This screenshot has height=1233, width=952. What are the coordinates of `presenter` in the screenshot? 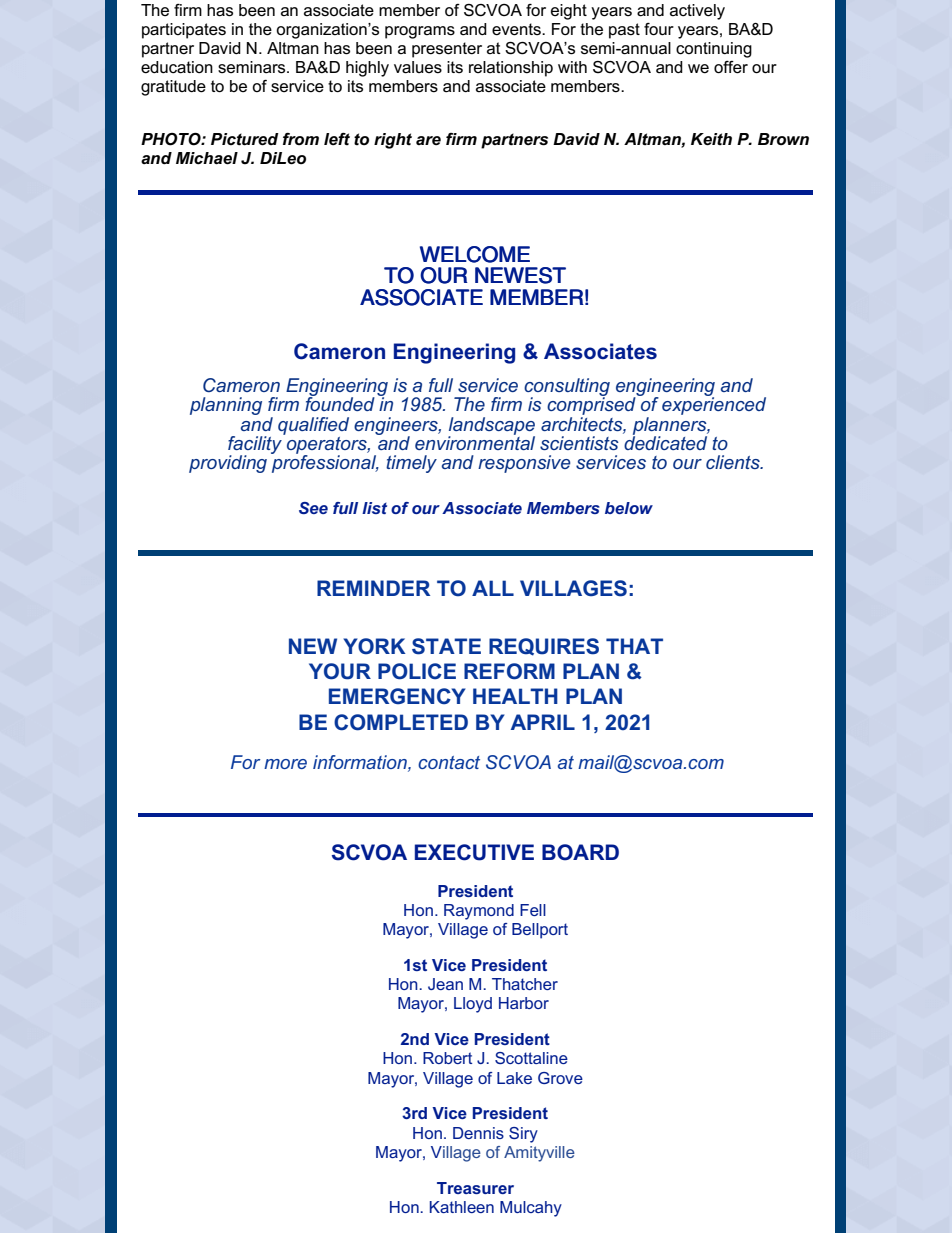 It's located at (447, 50).
